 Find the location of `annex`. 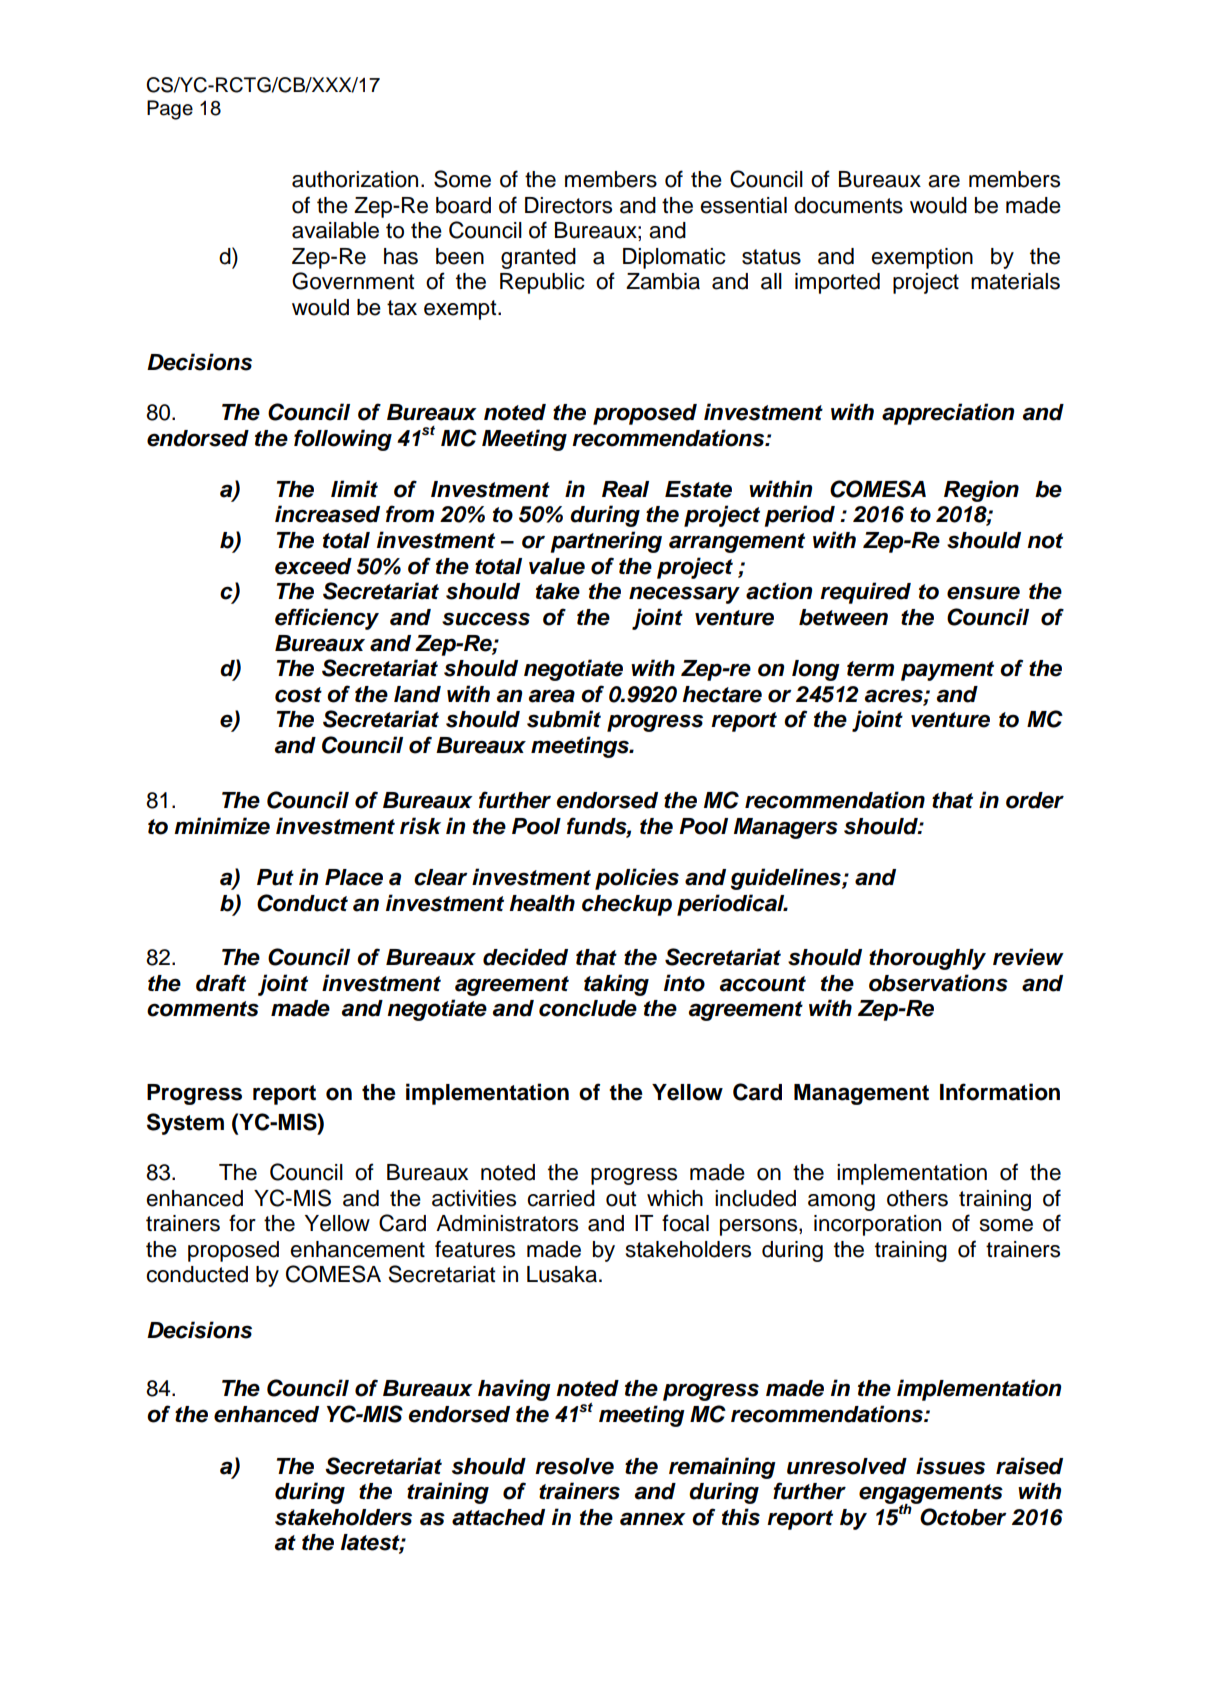

annex is located at coordinates (653, 1519).
